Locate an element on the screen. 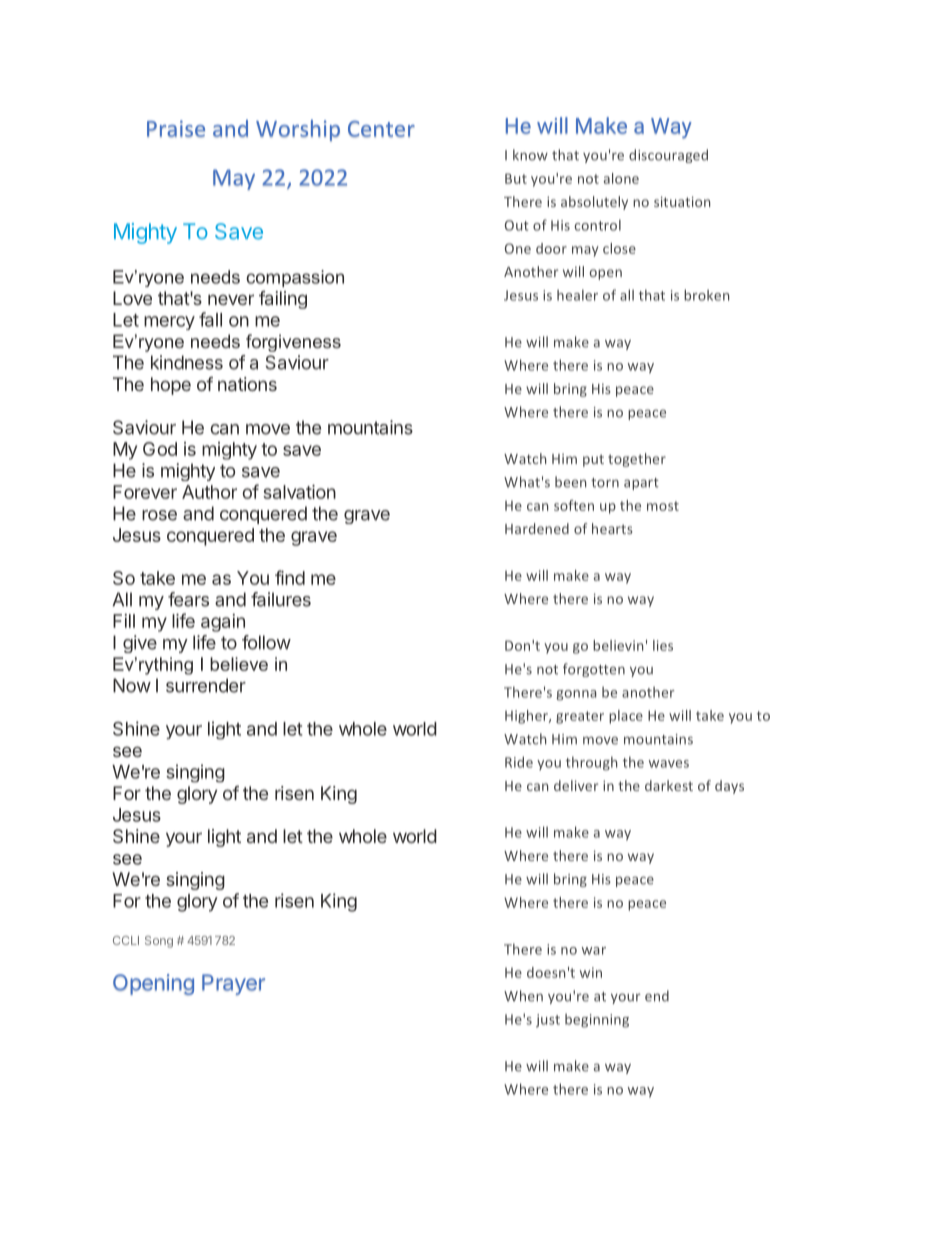 This screenshot has height=1233, width=952. Praise is located at coordinates (176, 128).
